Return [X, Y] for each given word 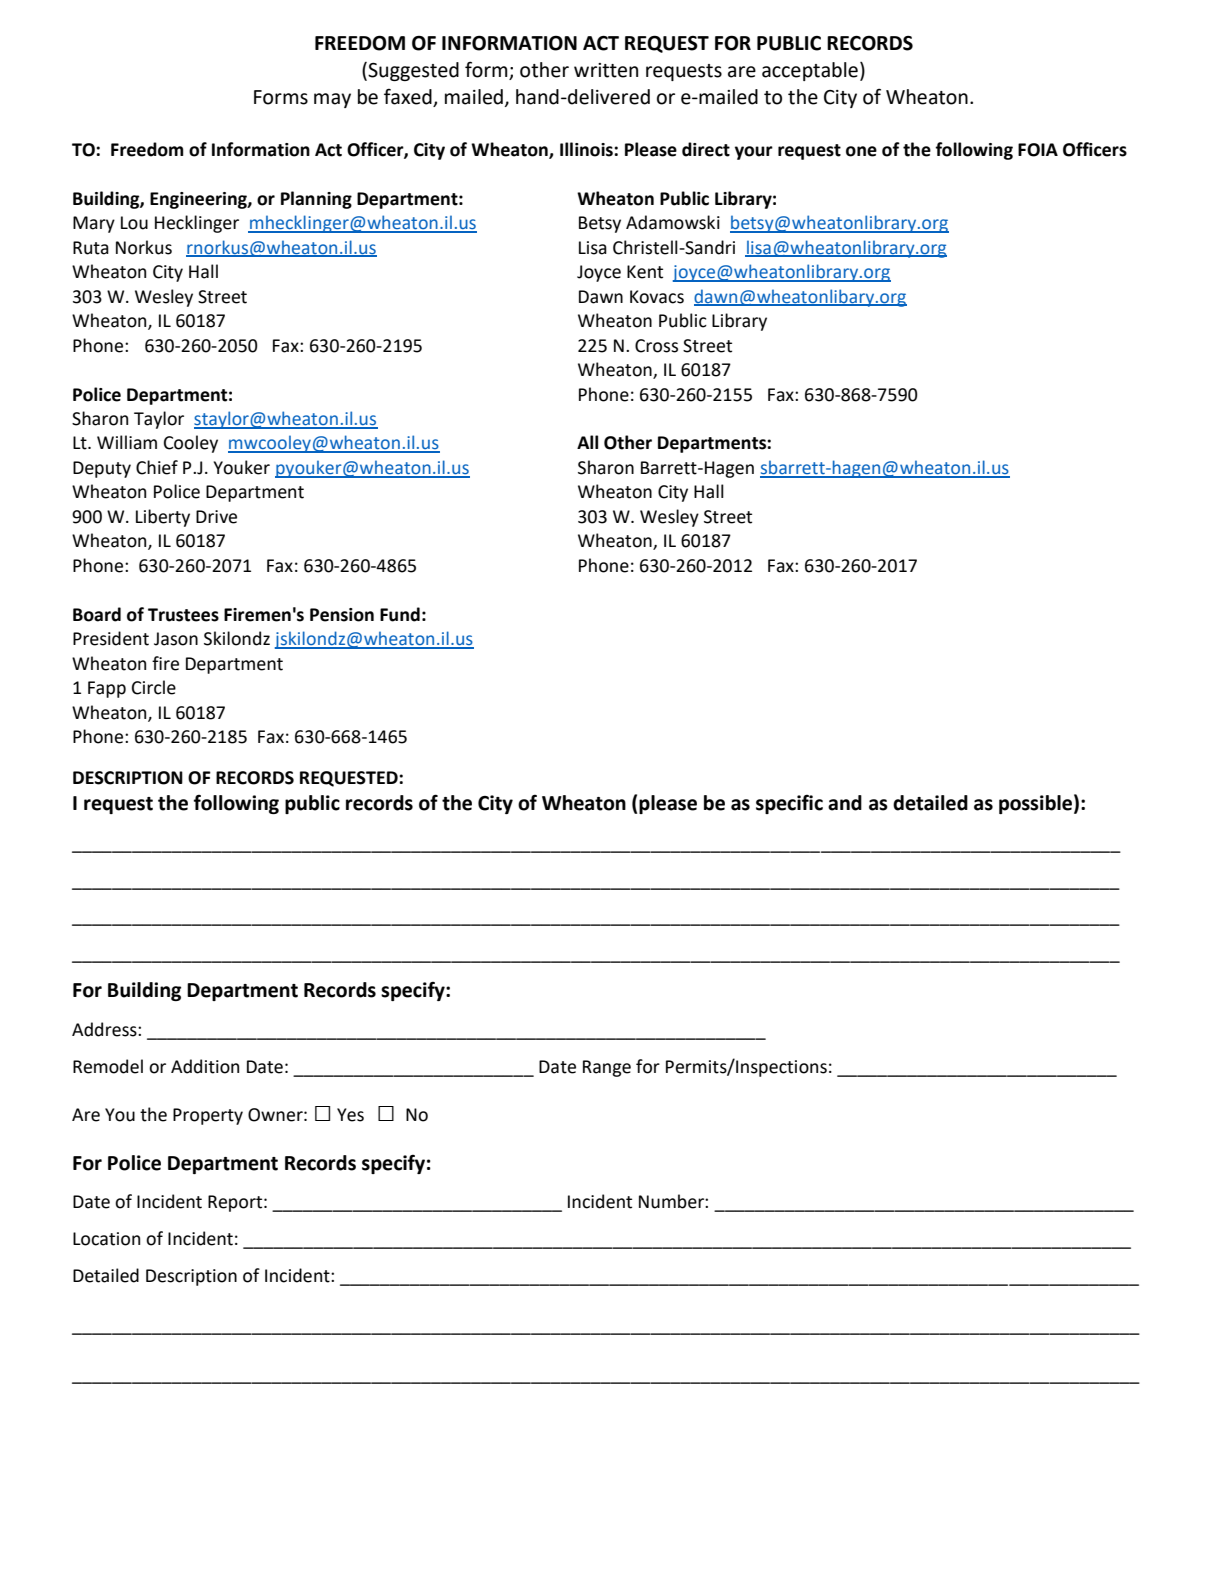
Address [105, 1029]
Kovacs [657, 297]
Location [106, 1239]
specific [789, 804]
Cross [656, 346]
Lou [134, 223]
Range [607, 1068]
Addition [205, 1066]
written [606, 70]
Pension [342, 615]
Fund [400, 614]
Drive [216, 517]
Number [672, 1201]
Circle [154, 687]
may [332, 100]
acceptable [810, 71]
